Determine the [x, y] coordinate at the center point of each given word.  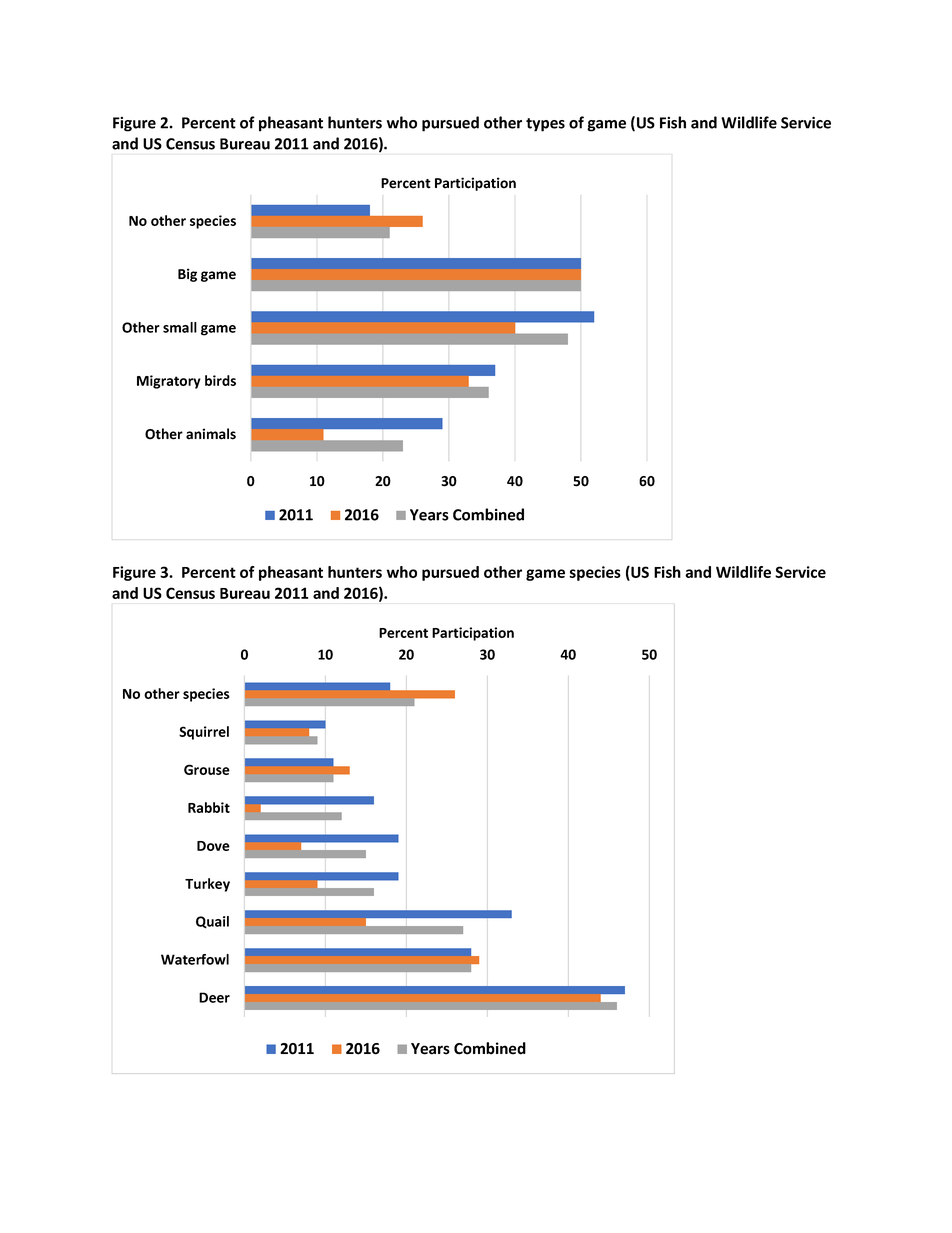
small [180, 327]
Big [187, 275]
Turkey [207, 885]
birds [220, 380]
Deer [214, 997]
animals [211, 434]
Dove [213, 846]
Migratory [169, 382]
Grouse [207, 769]
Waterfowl [195, 959]
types [545, 125]
